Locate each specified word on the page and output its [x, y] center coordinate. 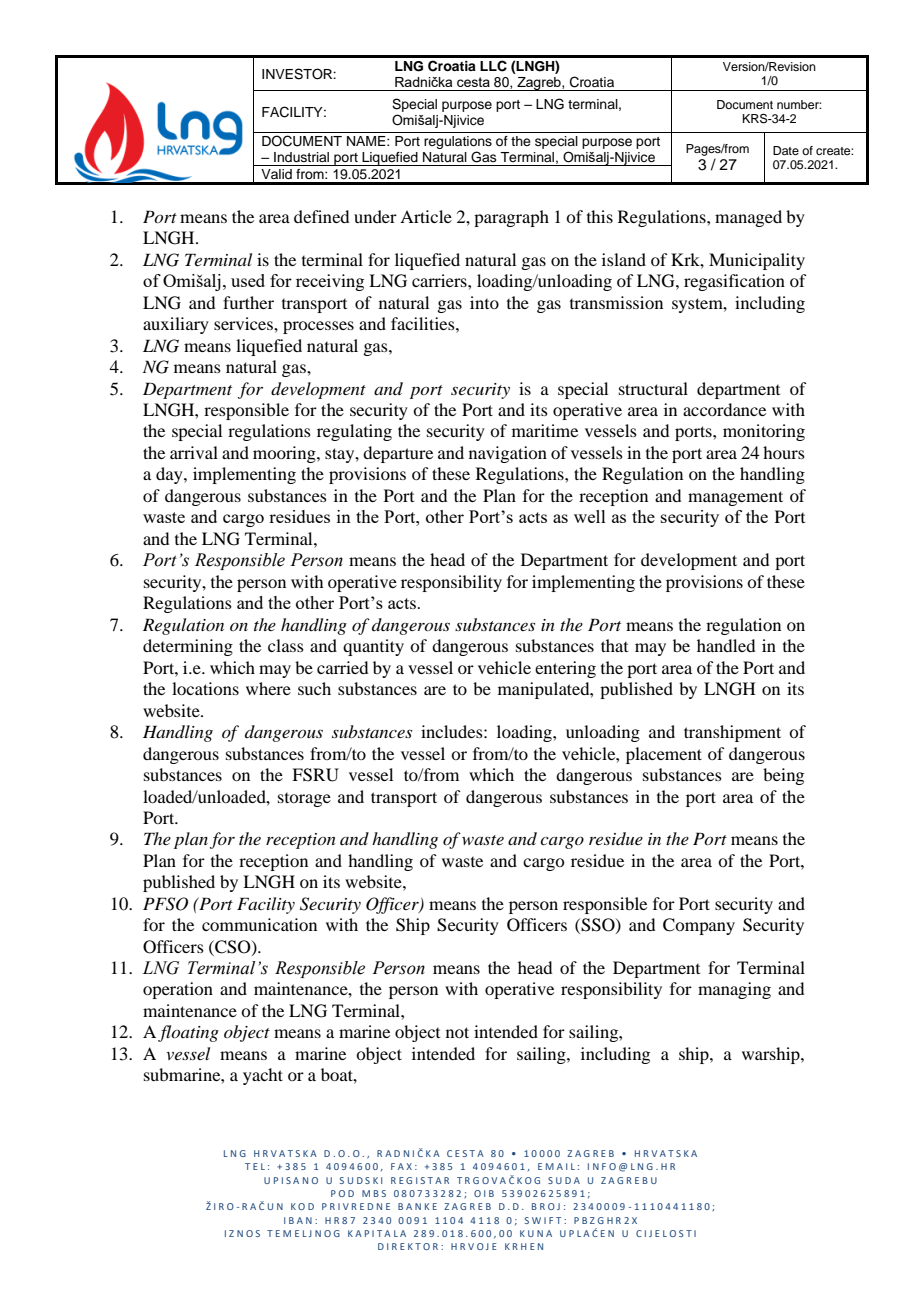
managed [748, 218]
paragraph [511, 218]
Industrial [301, 157]
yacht [263, 1076]
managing [734, 990]
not [457, 1032]
